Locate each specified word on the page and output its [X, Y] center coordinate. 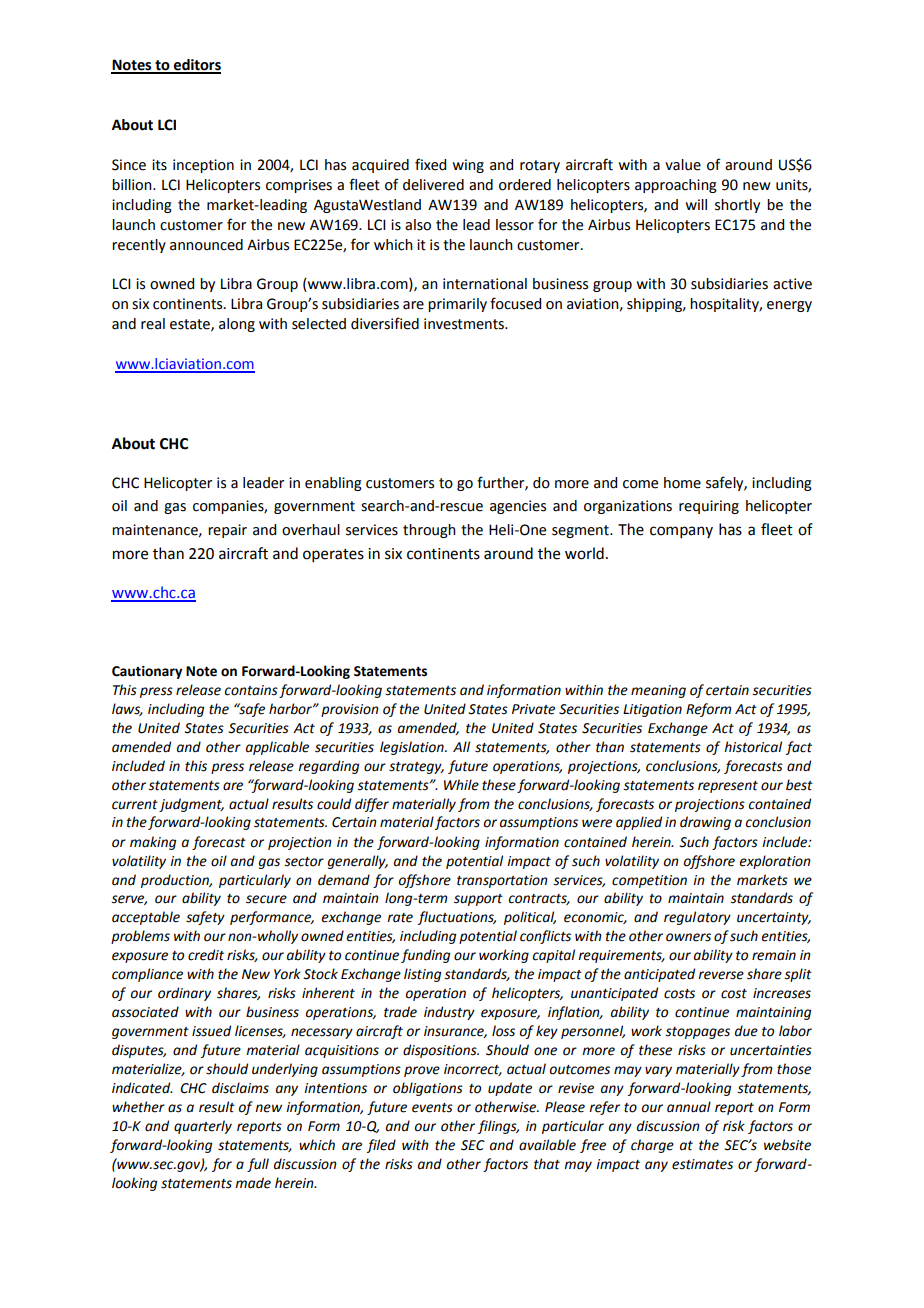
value [683, 165]
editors [196, 66]
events [432, 1108]
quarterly [203, 1127]
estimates [702, 1164]
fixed [430, 164]
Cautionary [147, 672]
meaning [658, 691]
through [429, 531]
